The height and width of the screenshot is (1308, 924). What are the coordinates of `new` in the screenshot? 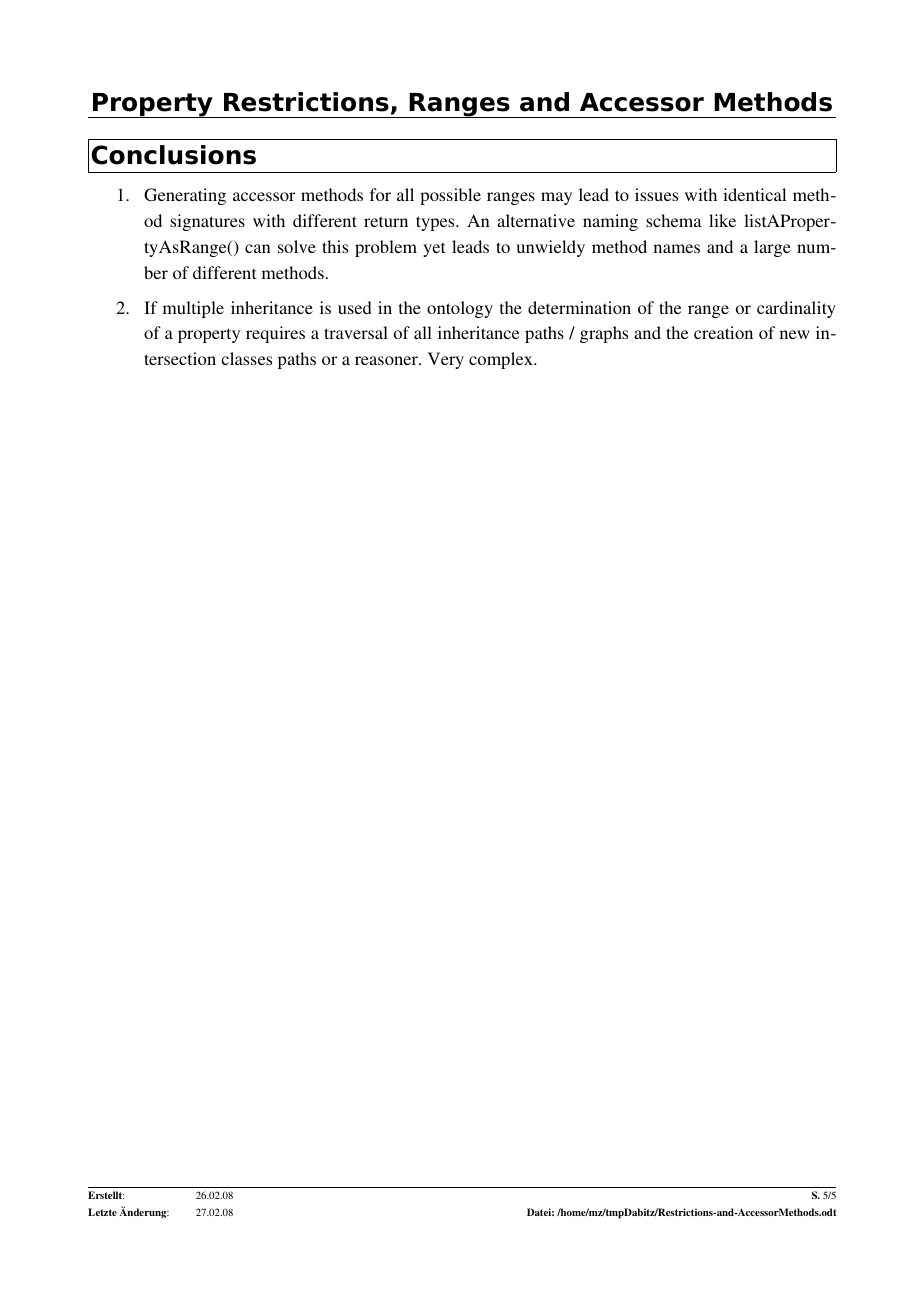 It's located at (795, 334).
